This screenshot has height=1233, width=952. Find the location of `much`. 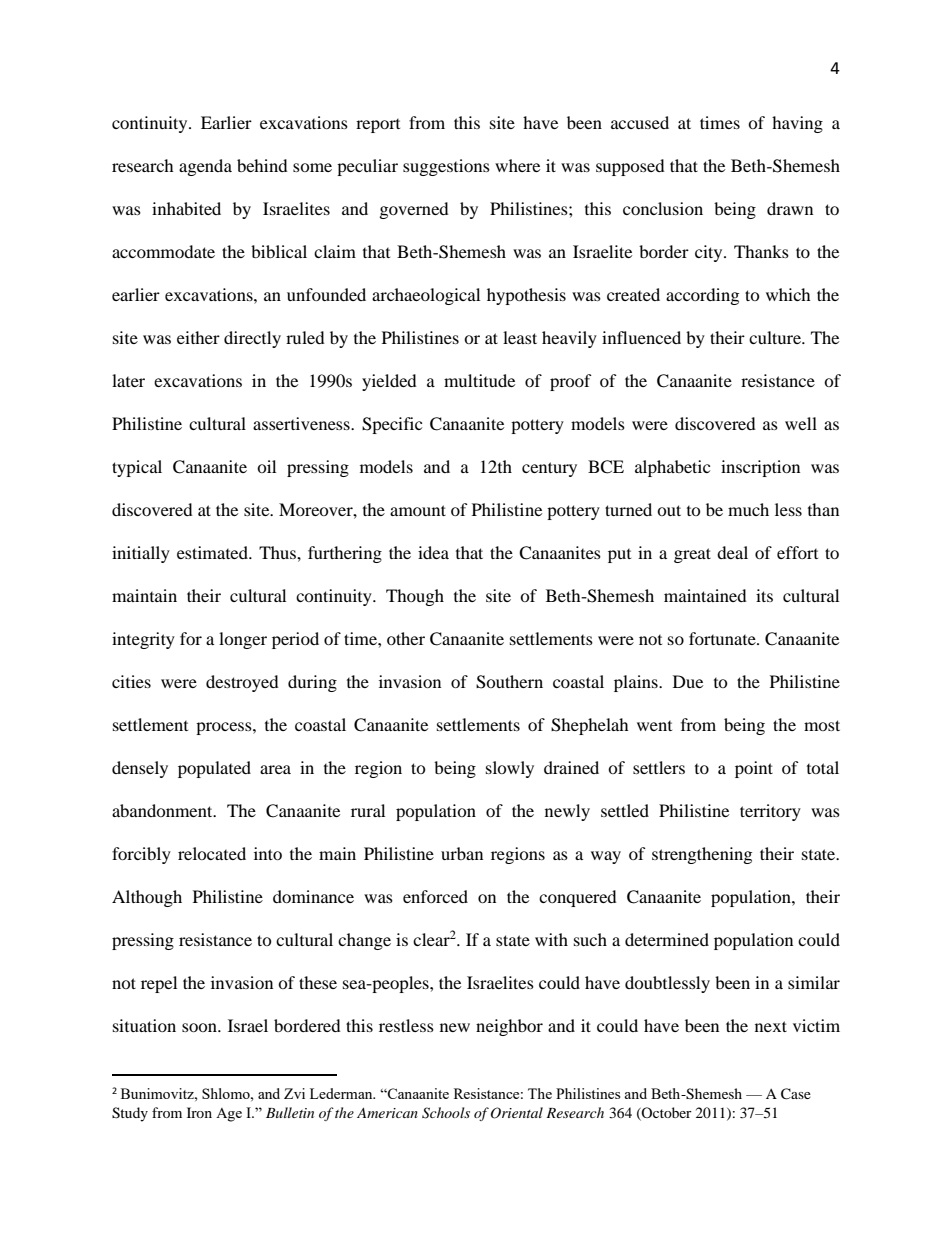

much is located at coordinates (748, 509).
